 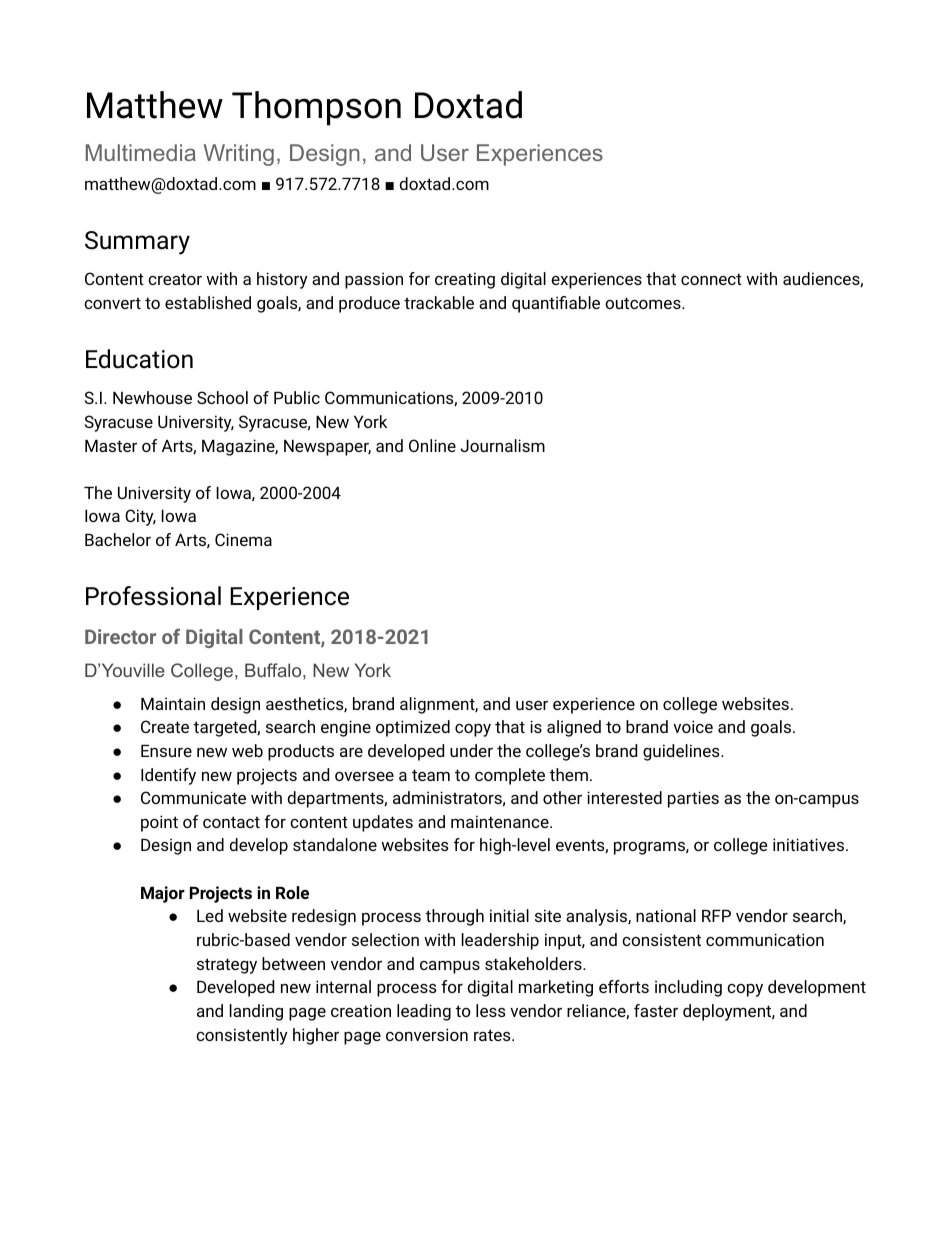 I want to click on Maintain, so click(x=173, y=703).
